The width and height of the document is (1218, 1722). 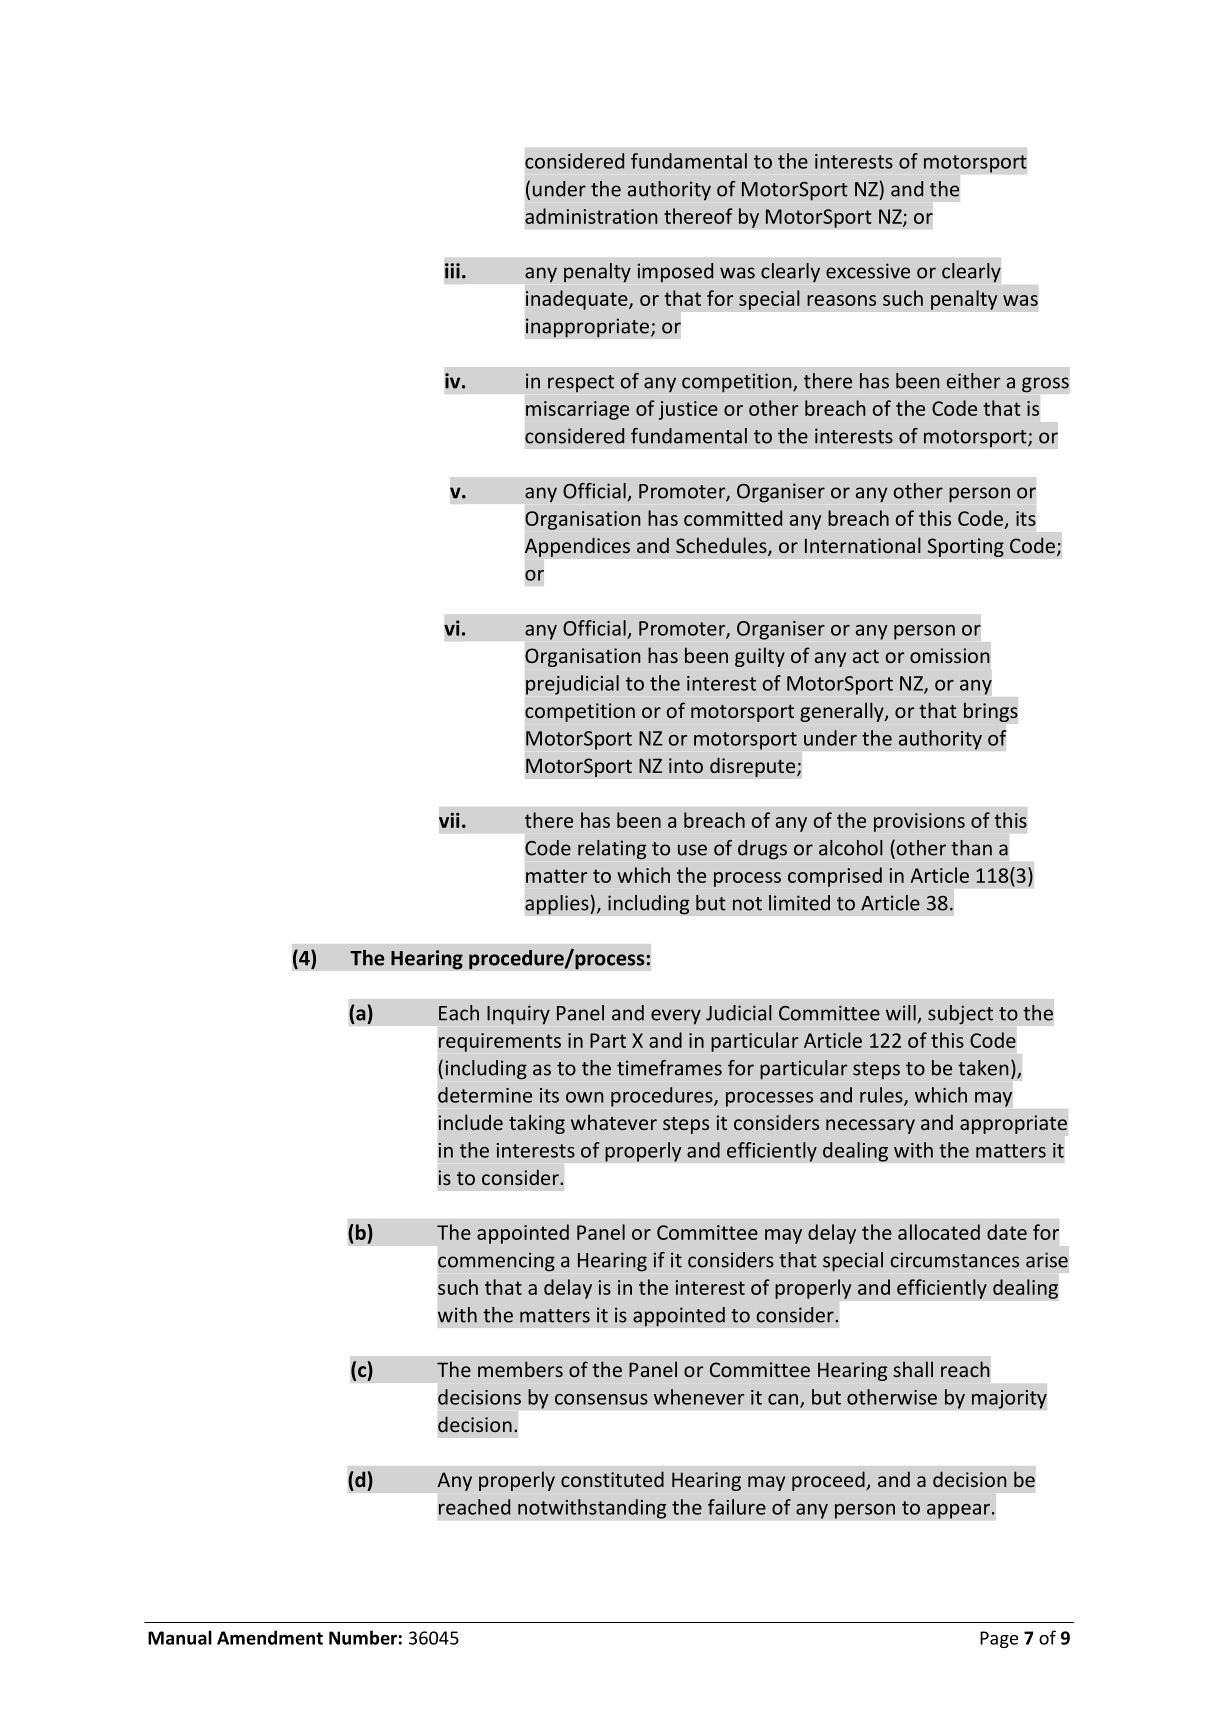 I want to click on Page, so click(x=999, y=1639).
